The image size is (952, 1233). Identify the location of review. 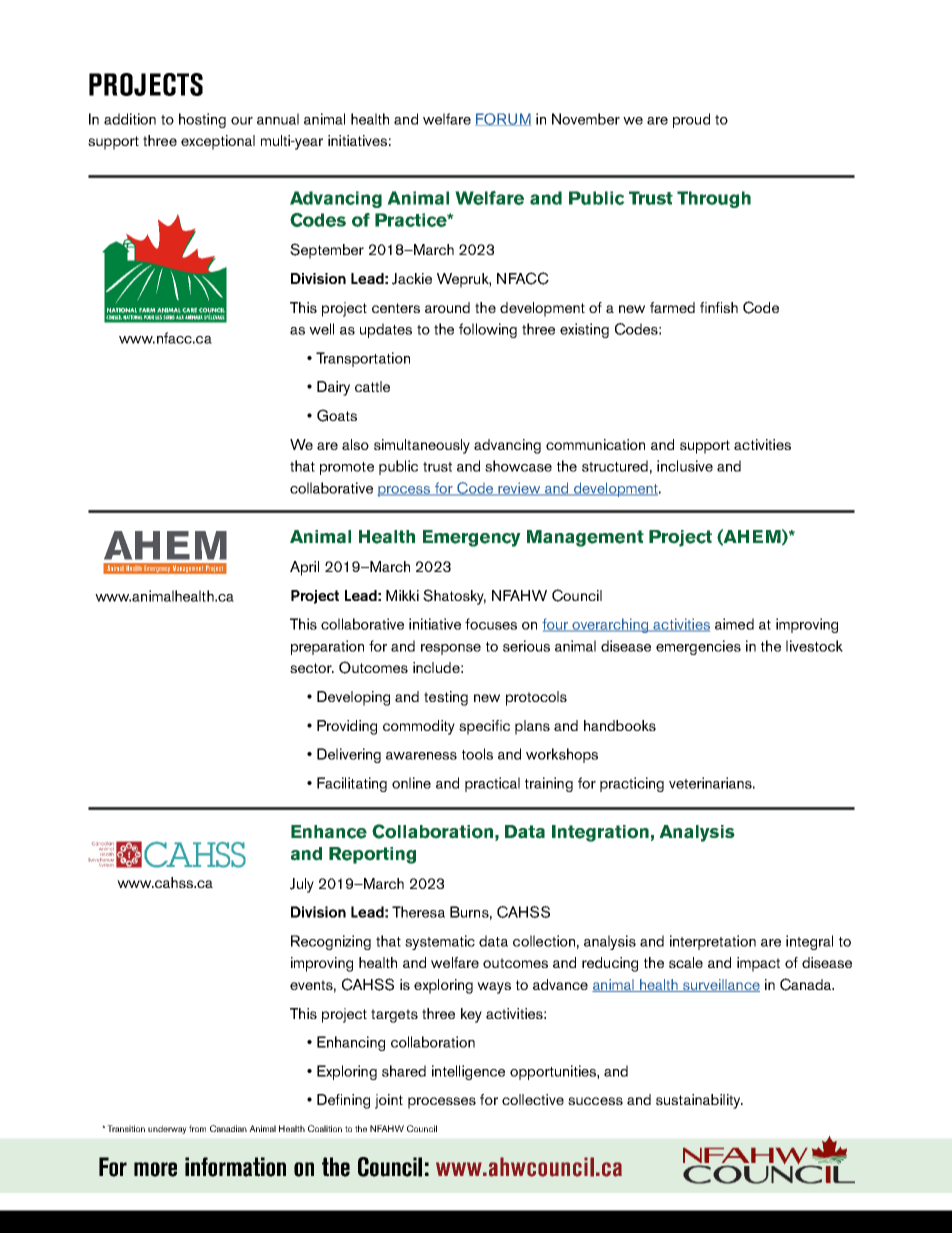
(519, 489).
